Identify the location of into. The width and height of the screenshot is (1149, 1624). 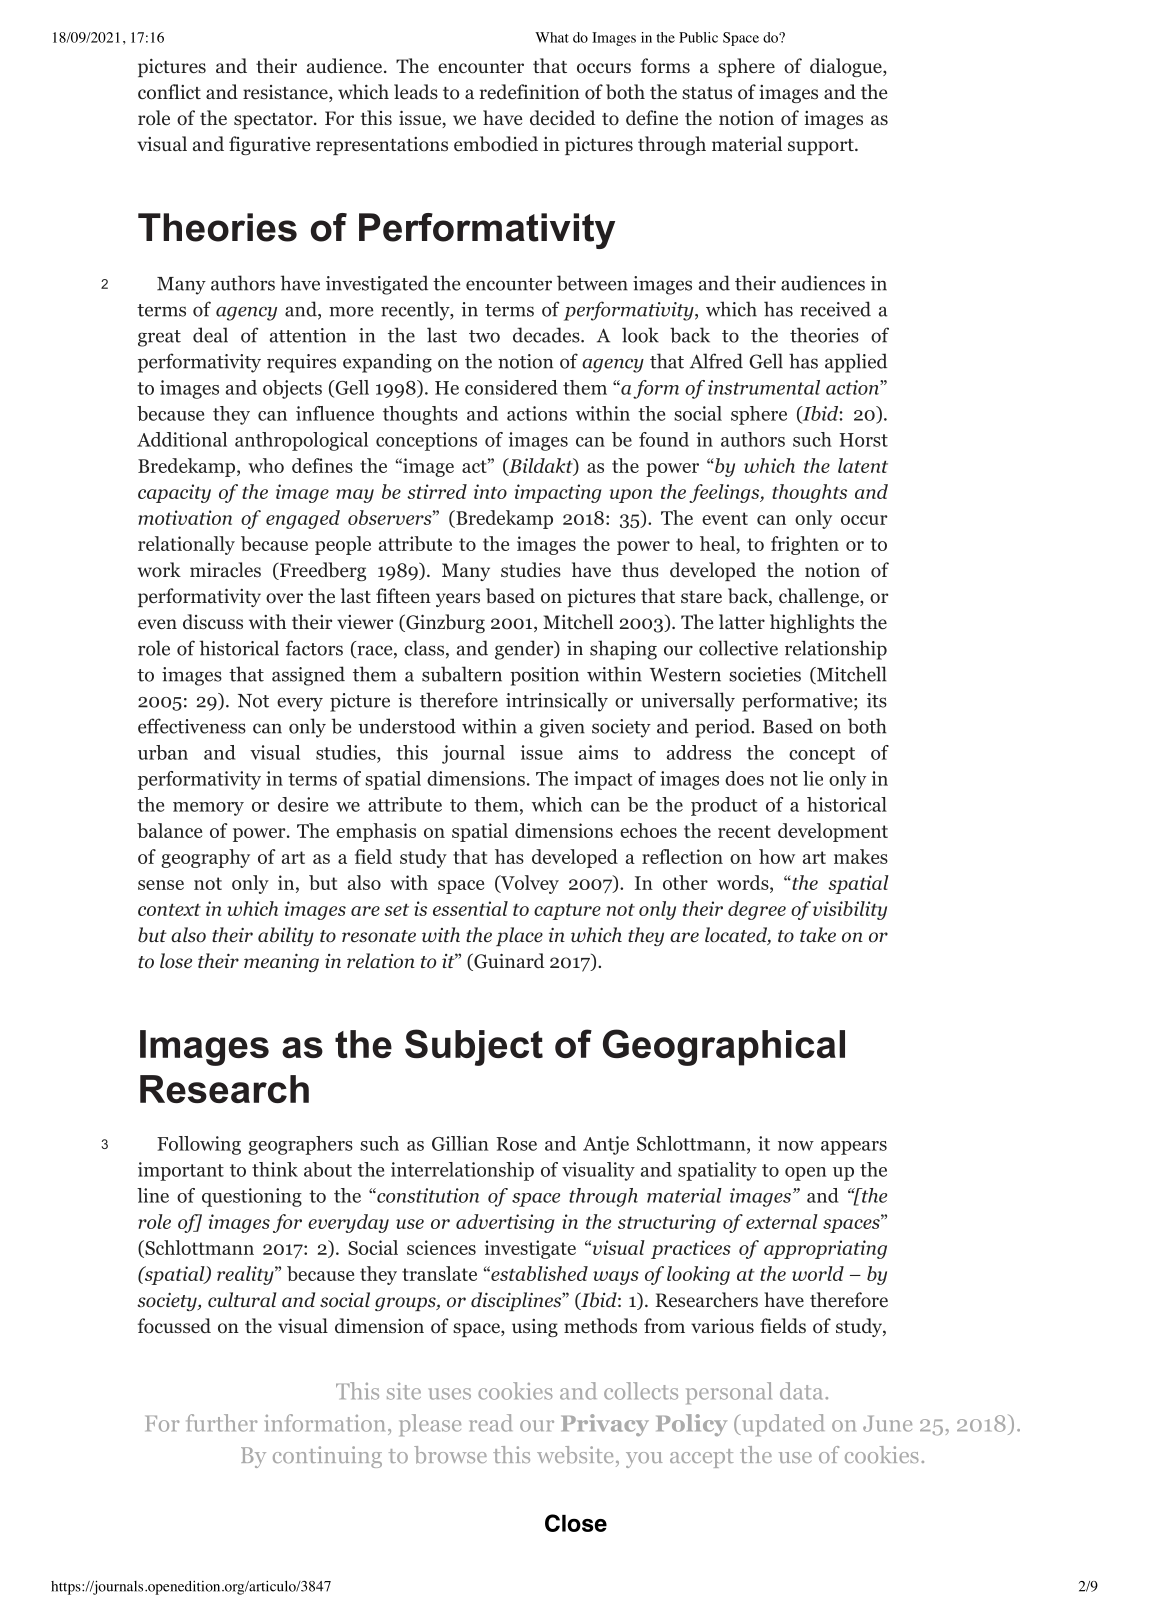
(490, 491).
